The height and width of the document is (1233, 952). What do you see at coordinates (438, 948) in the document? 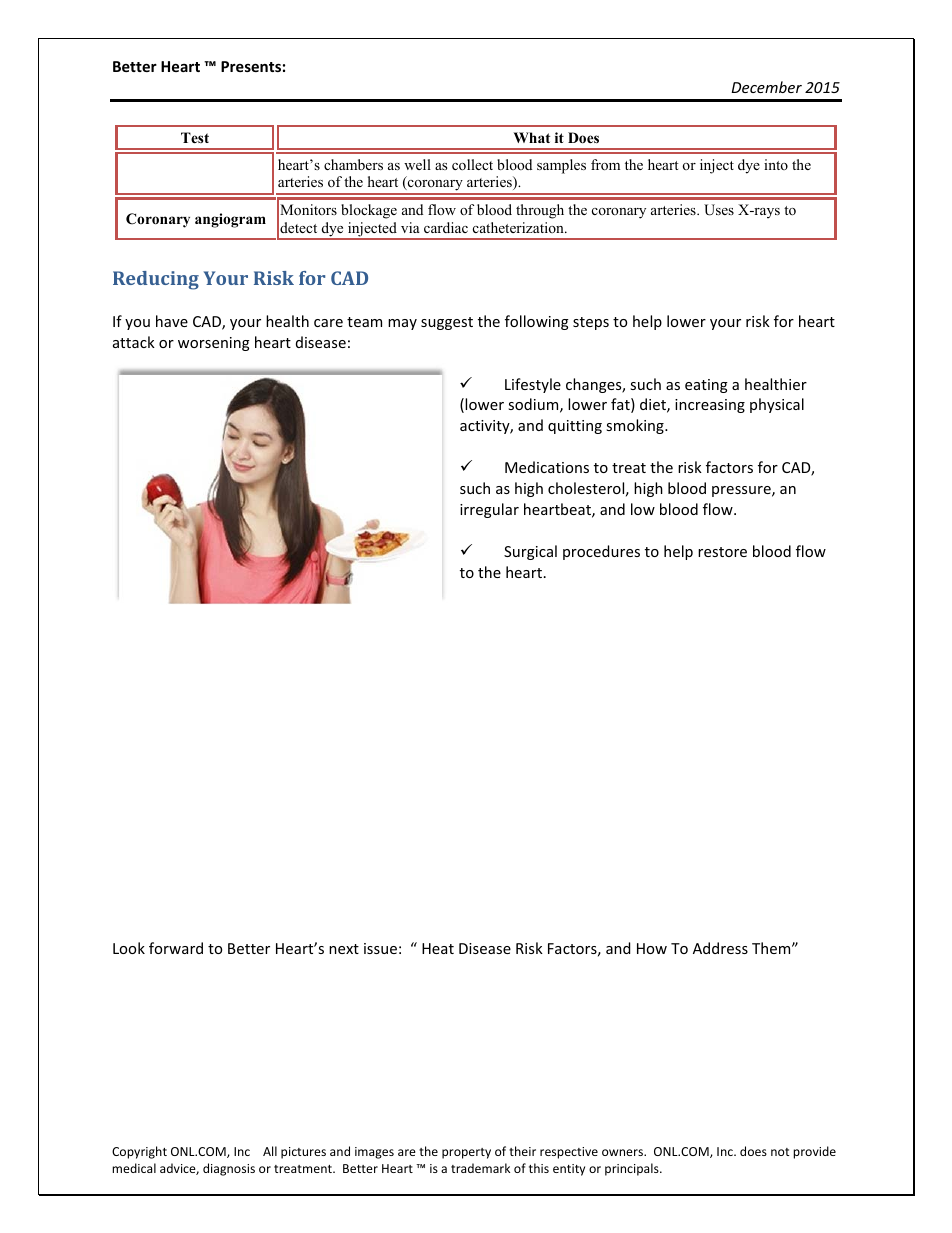
I see `Heat` at bounding box center [438, 948].
